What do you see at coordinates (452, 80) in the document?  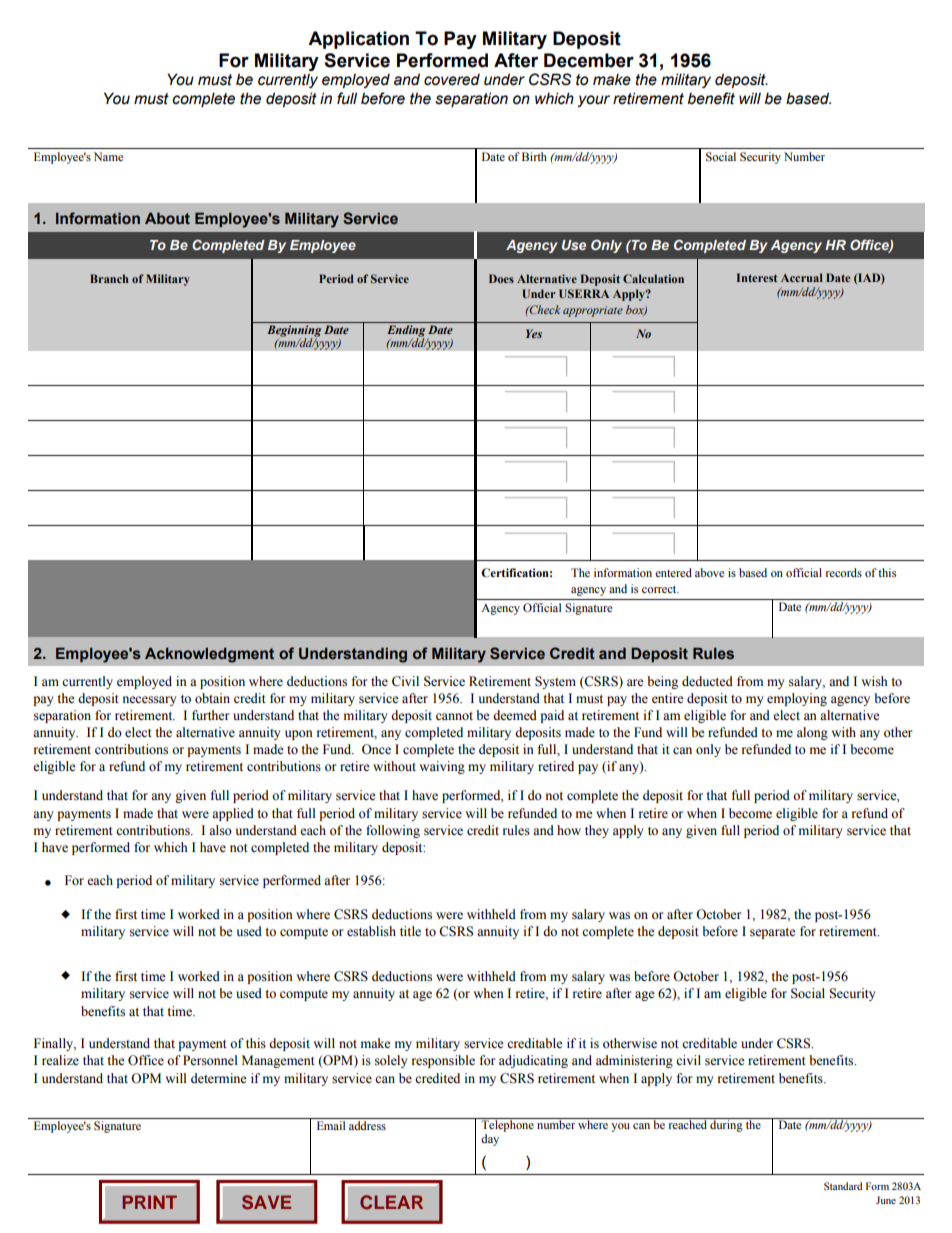 I see `covered` at bounding box center [452, 80].
